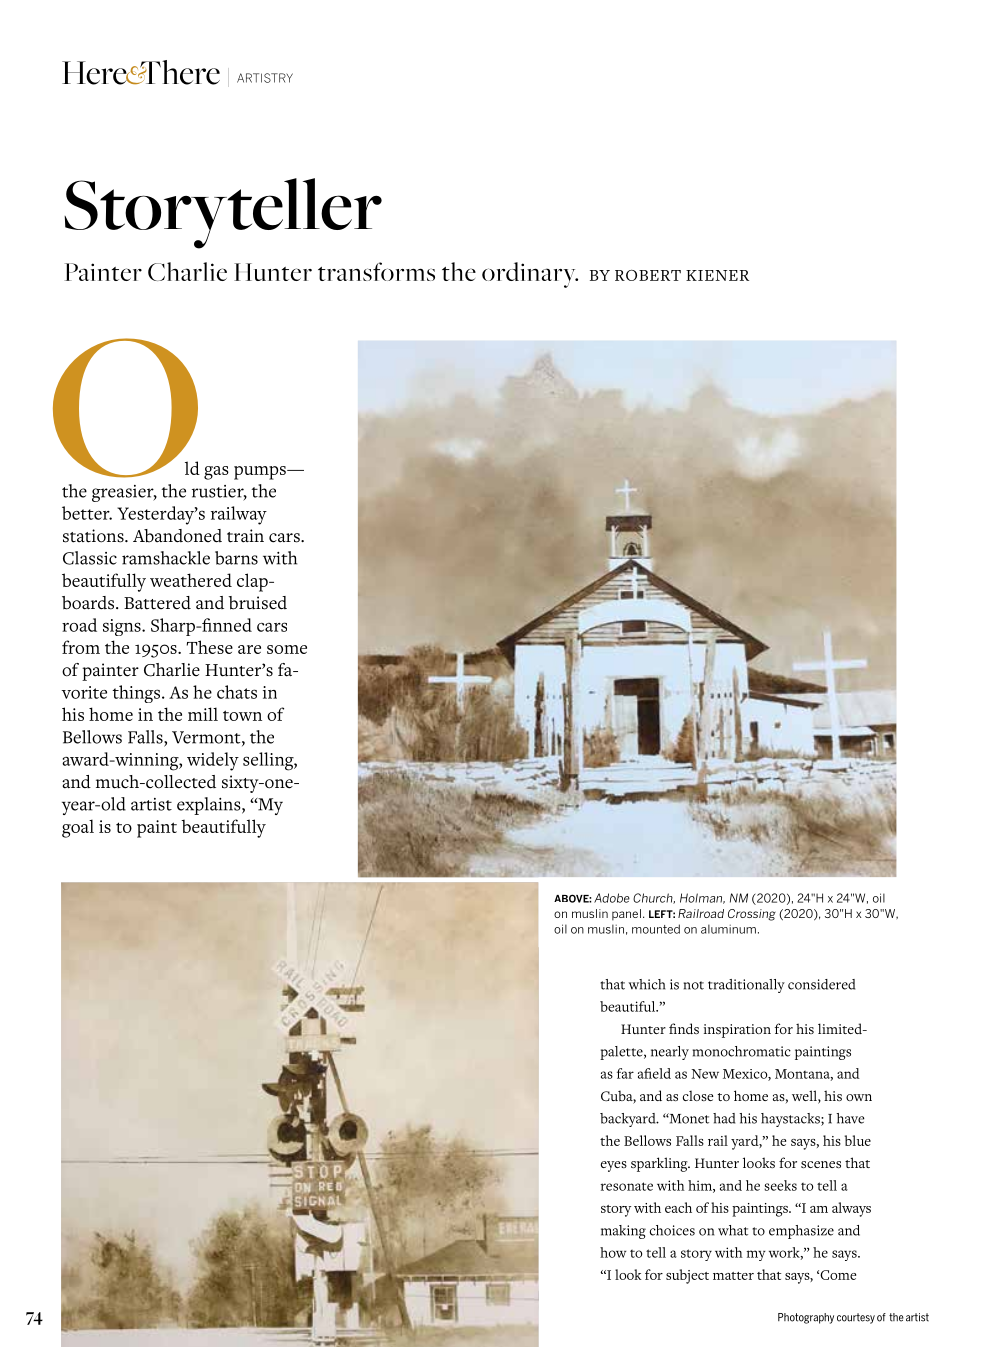 The height and width of the screenshot is (1347, 991). What do you see at coordinates (612, 898) in the screenshot?
I see `Adobe` at bounding box center [612, 898].
